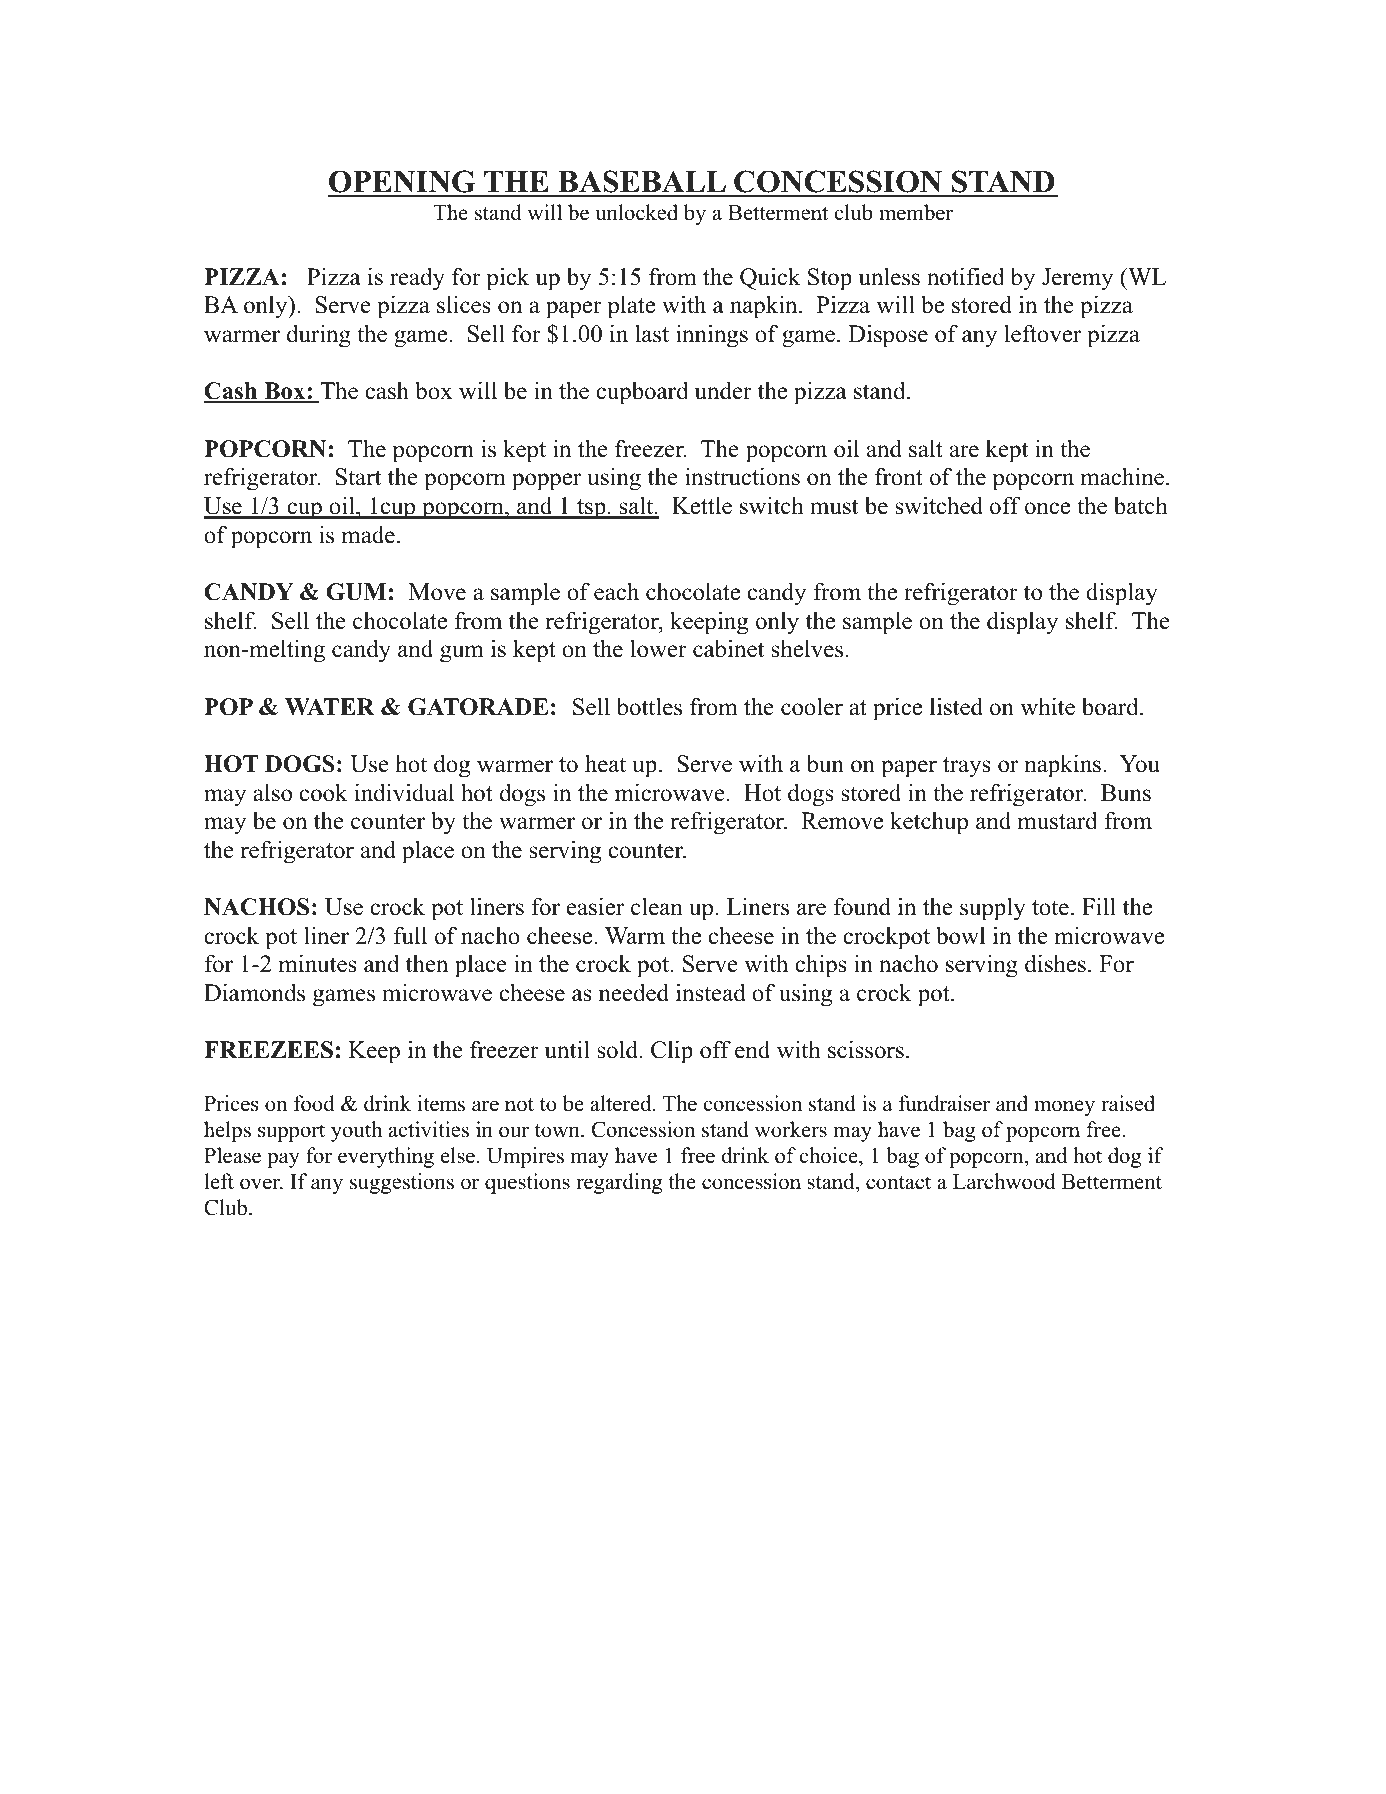 This screenshot has height=1794, width=1386. What do you see at coordinates (636, 212) in the screenshot?
I see `unlocked` at bounding box center [636, 212].
